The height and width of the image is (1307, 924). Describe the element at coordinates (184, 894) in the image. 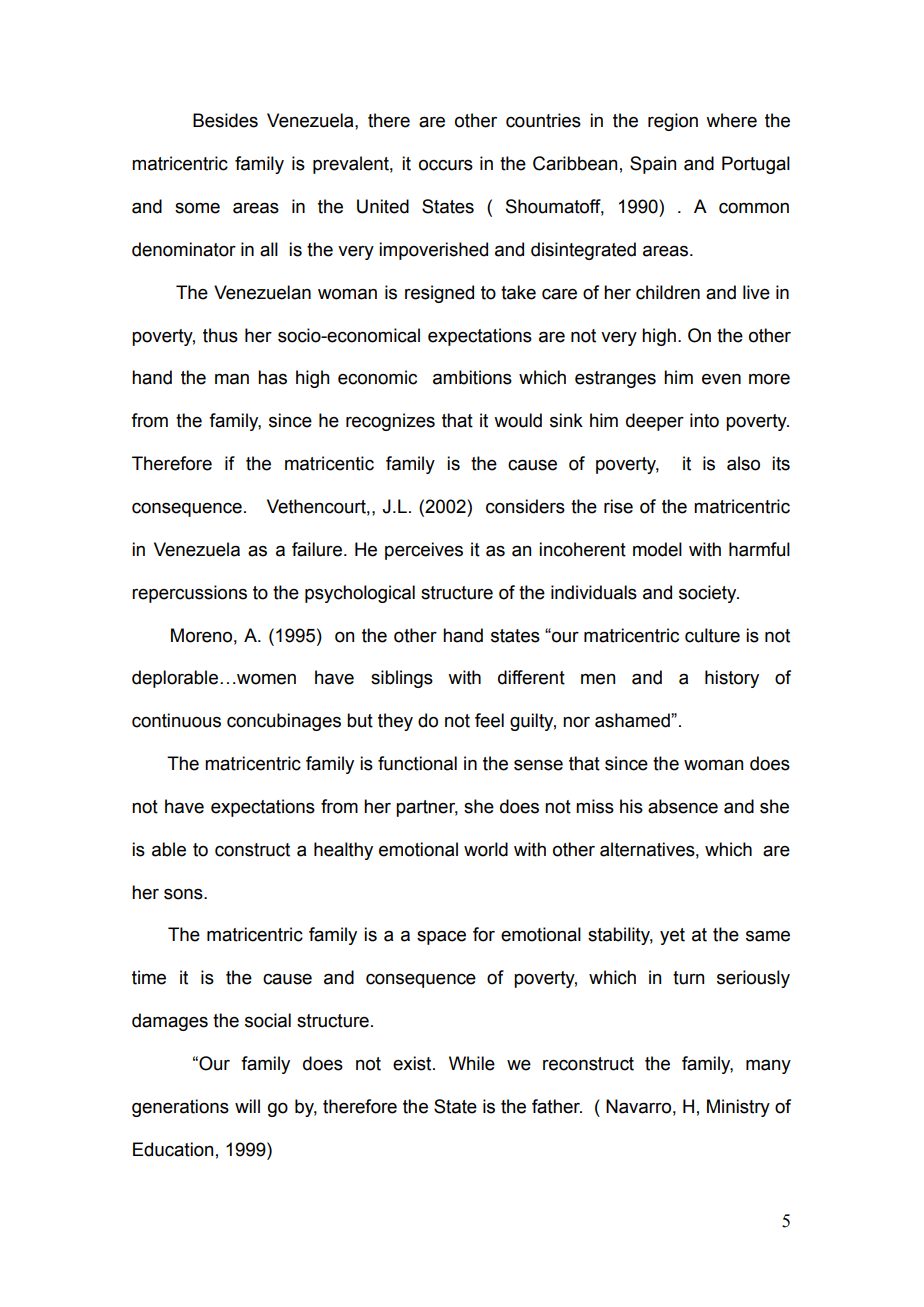

I see `sons` at that location.
